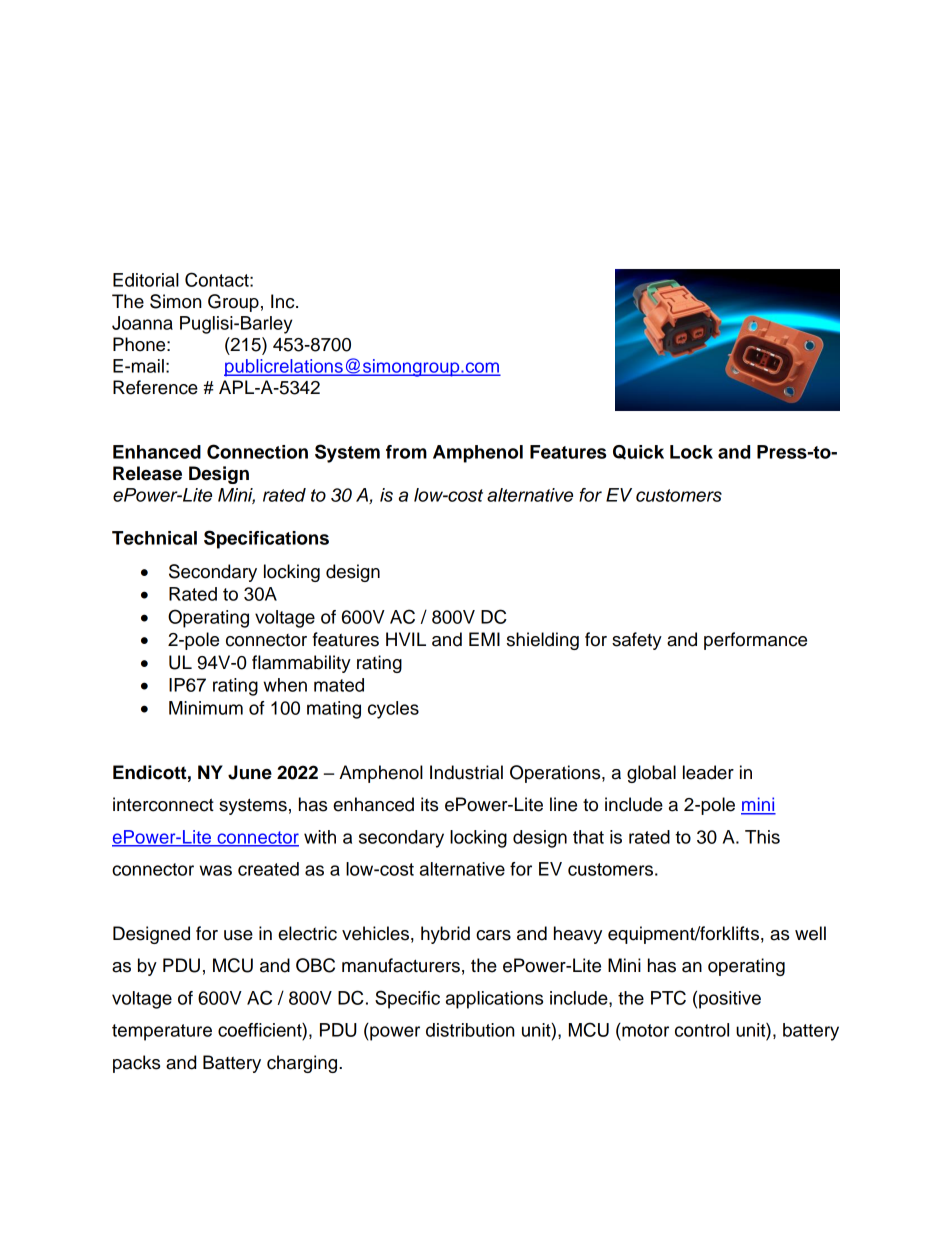 Image resolution: width=952 pixels, height=1233 pixels. What do you see at coordinates (638, 452) in the screenshot?
I see `Quick` at bounding box center [638, 452].
